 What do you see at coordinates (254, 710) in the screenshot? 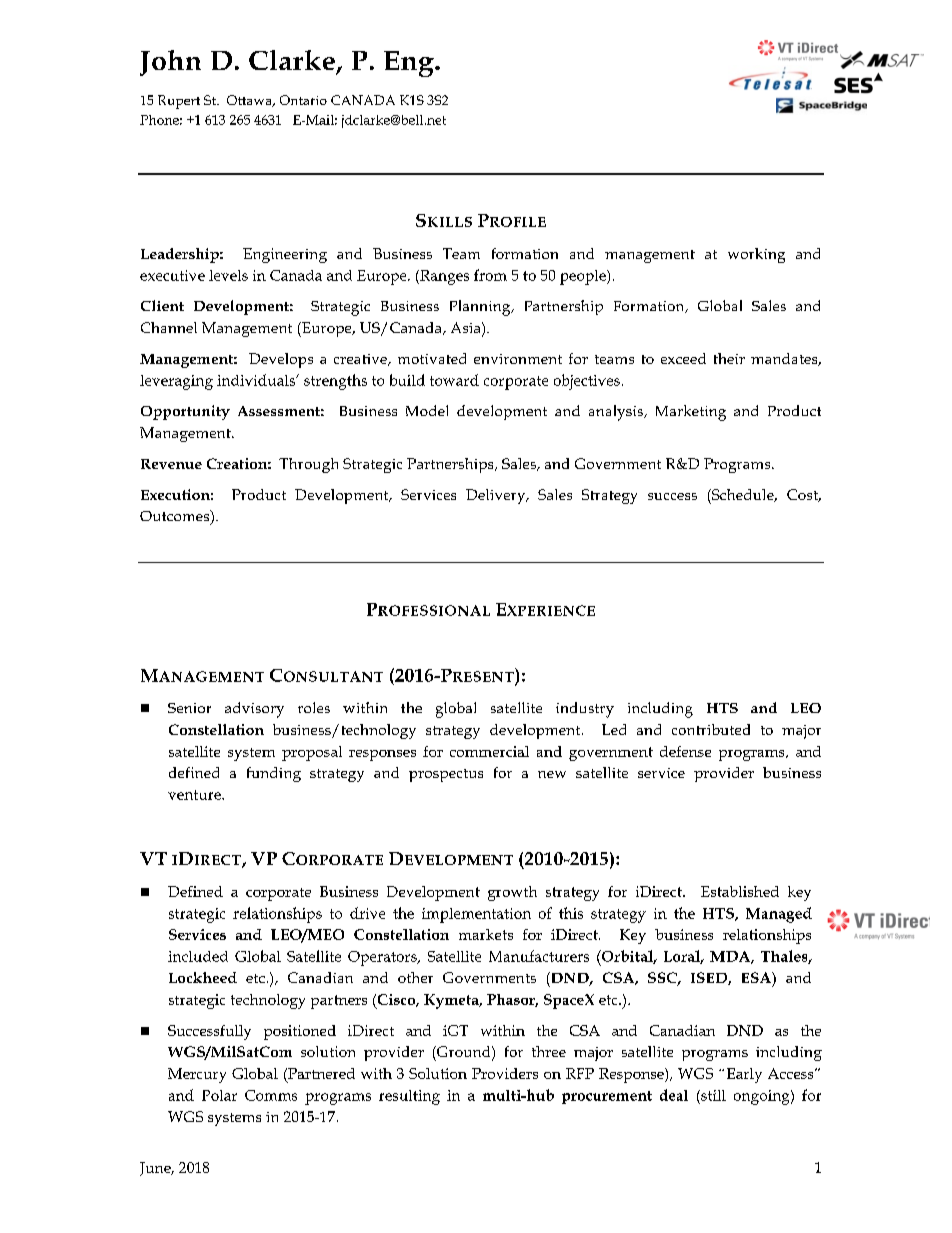
I see `advisory` at bounding box center [254, 710].
